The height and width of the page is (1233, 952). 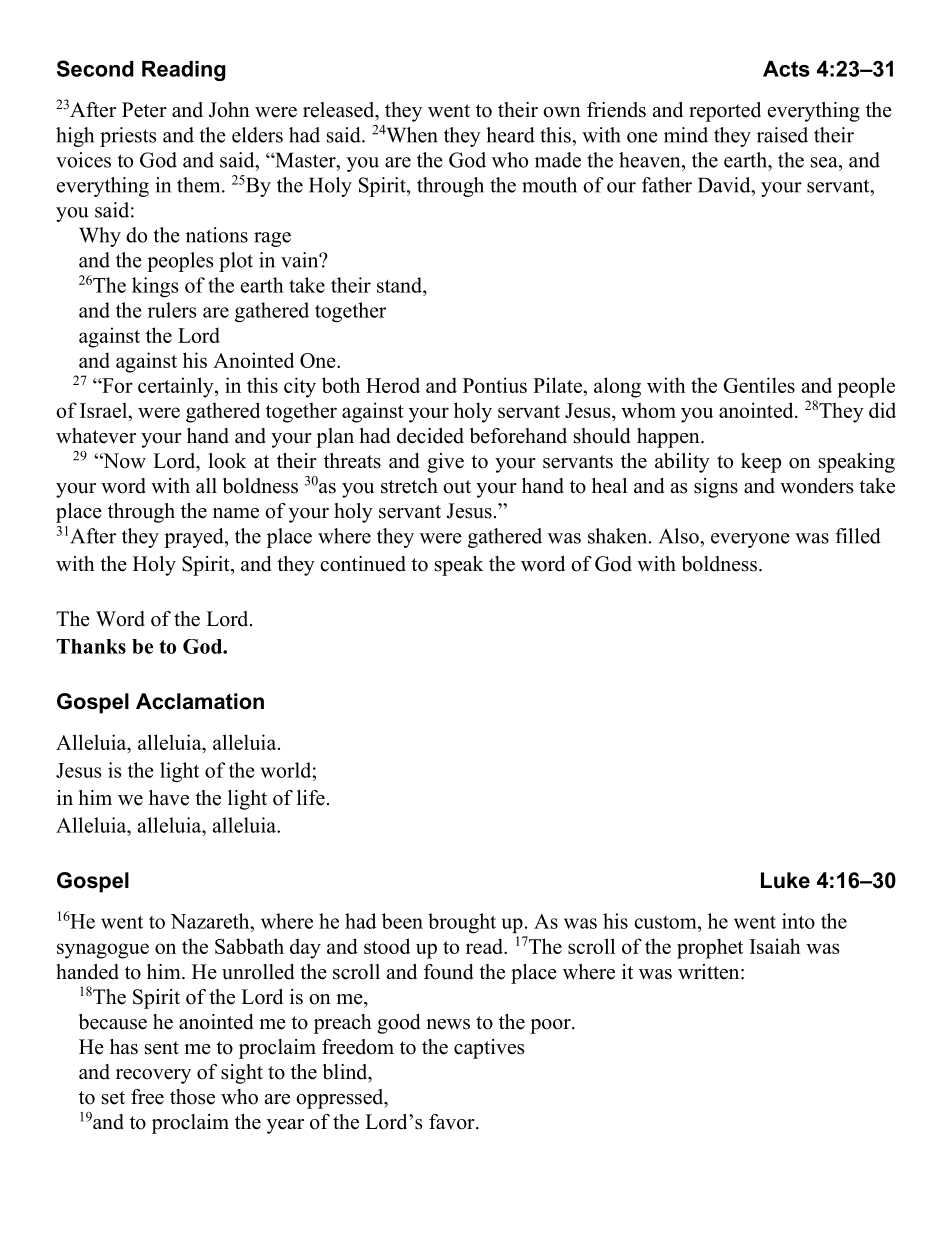 What do you see at coordinates (462, 923) in the page?
I see `brought` at bounding box center [462, 923].
